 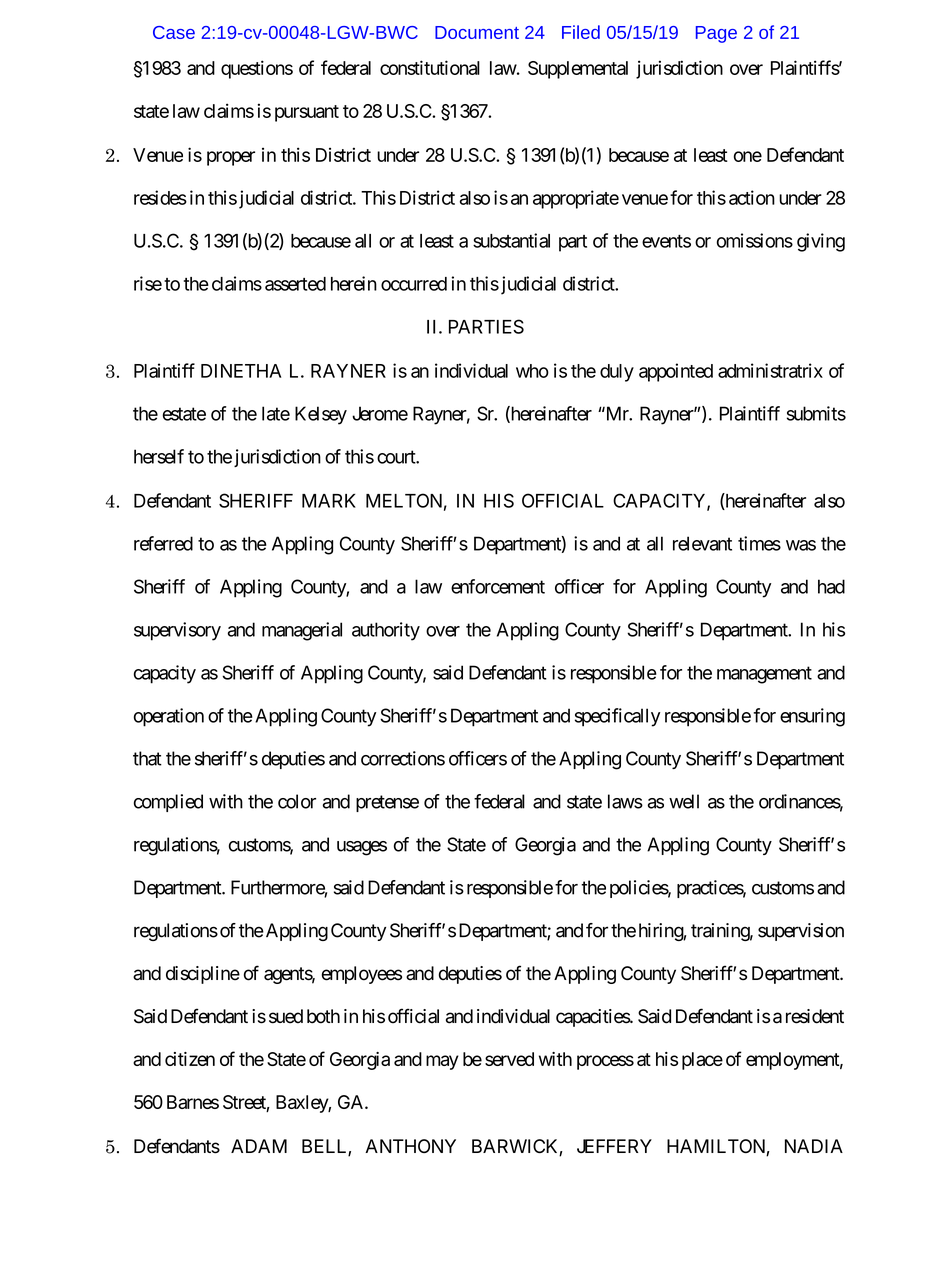 What do you see at coordinates (532, 371) in the screenshot?
I see `who` at bounding box center [532, 371].
